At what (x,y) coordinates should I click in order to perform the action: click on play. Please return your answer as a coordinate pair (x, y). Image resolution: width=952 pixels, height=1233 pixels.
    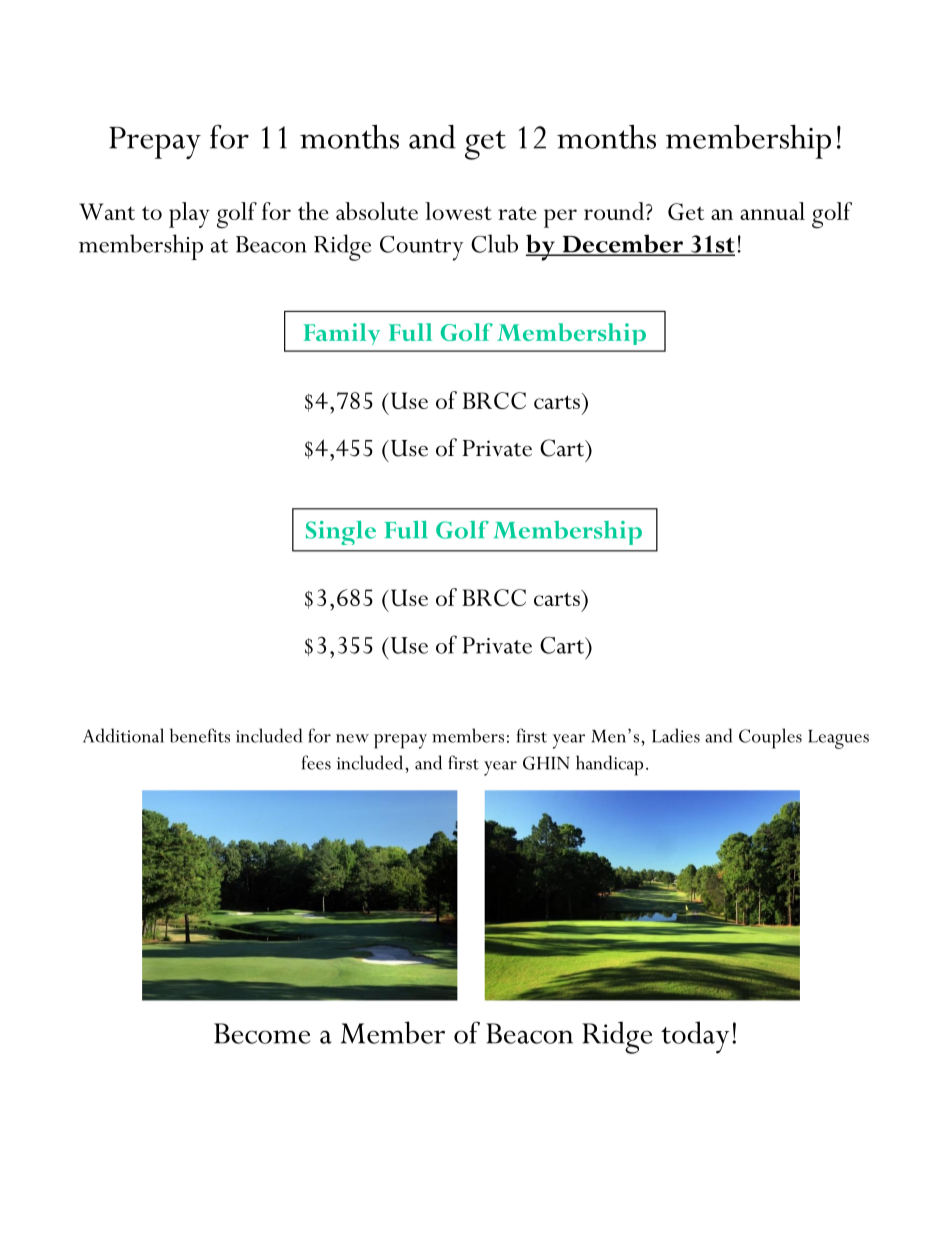
    Looking at the image, I should click on (189, 215).
